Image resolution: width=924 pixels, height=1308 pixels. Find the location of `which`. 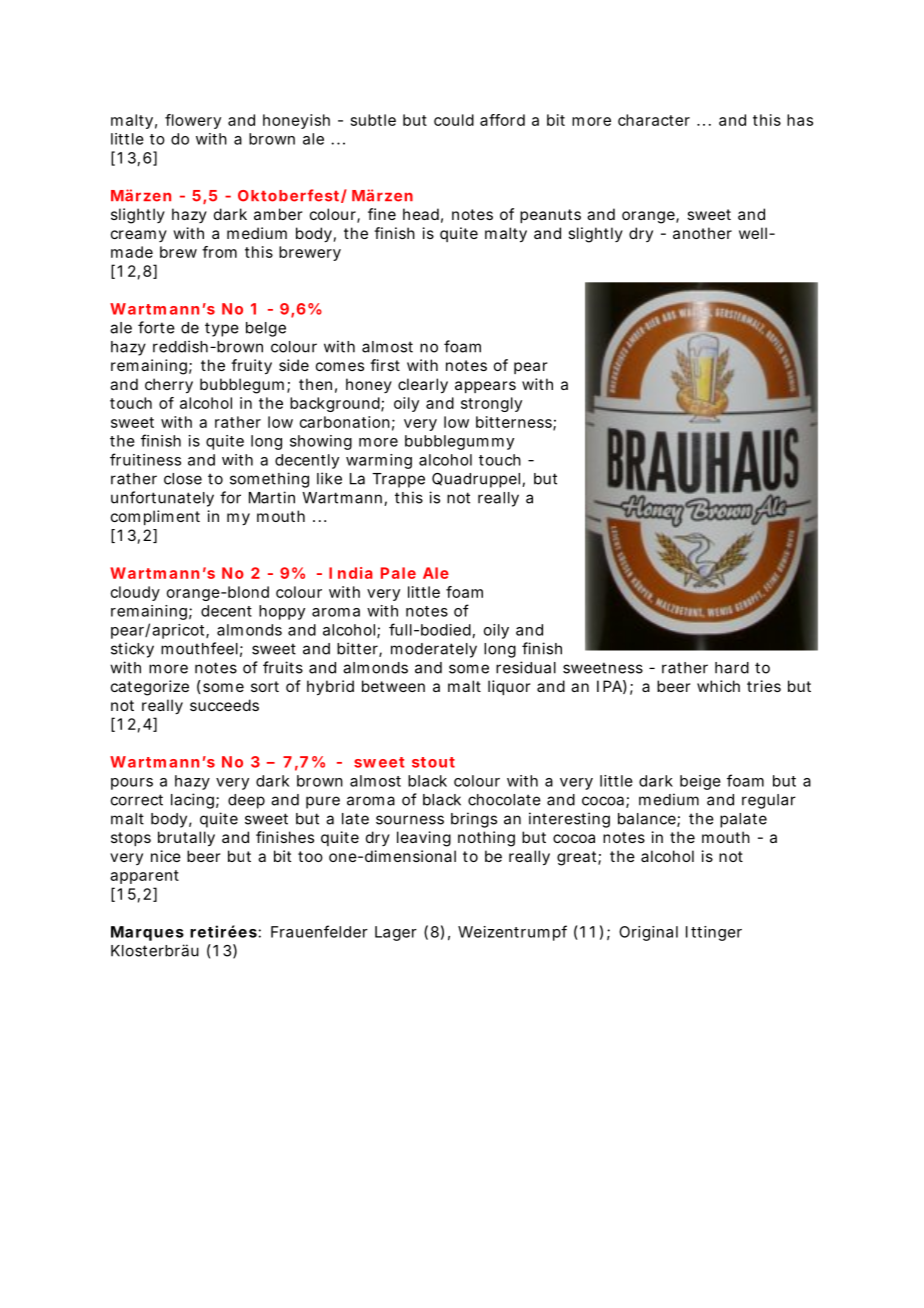

which is located at coordinates (718, 686).
